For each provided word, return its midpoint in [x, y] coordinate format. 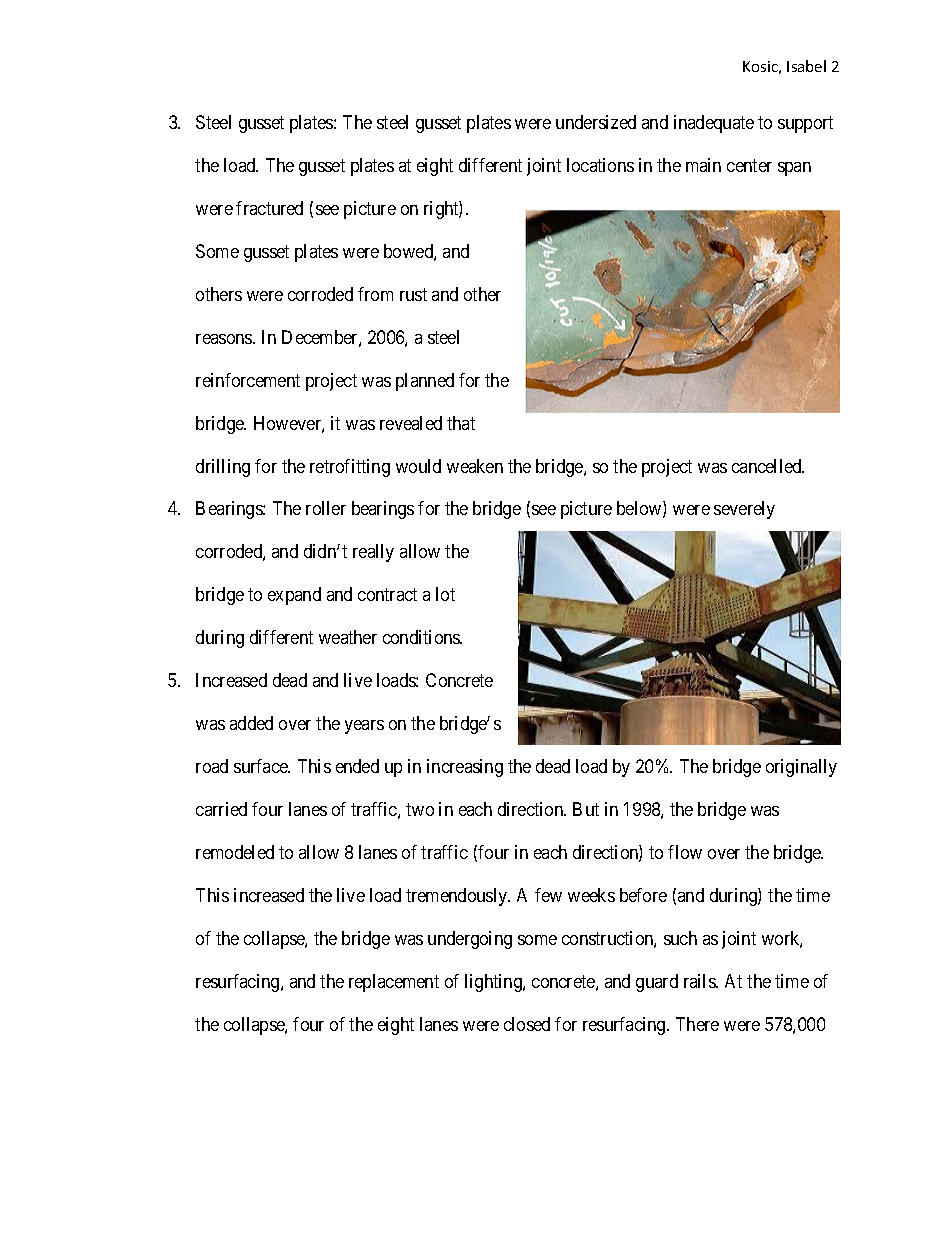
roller [326, 508]
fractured [269, 208]
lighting [494, 983]
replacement [394, 983]
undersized [596, 122]
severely [744, 510]
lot [445, 594]
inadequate [714, 124]
